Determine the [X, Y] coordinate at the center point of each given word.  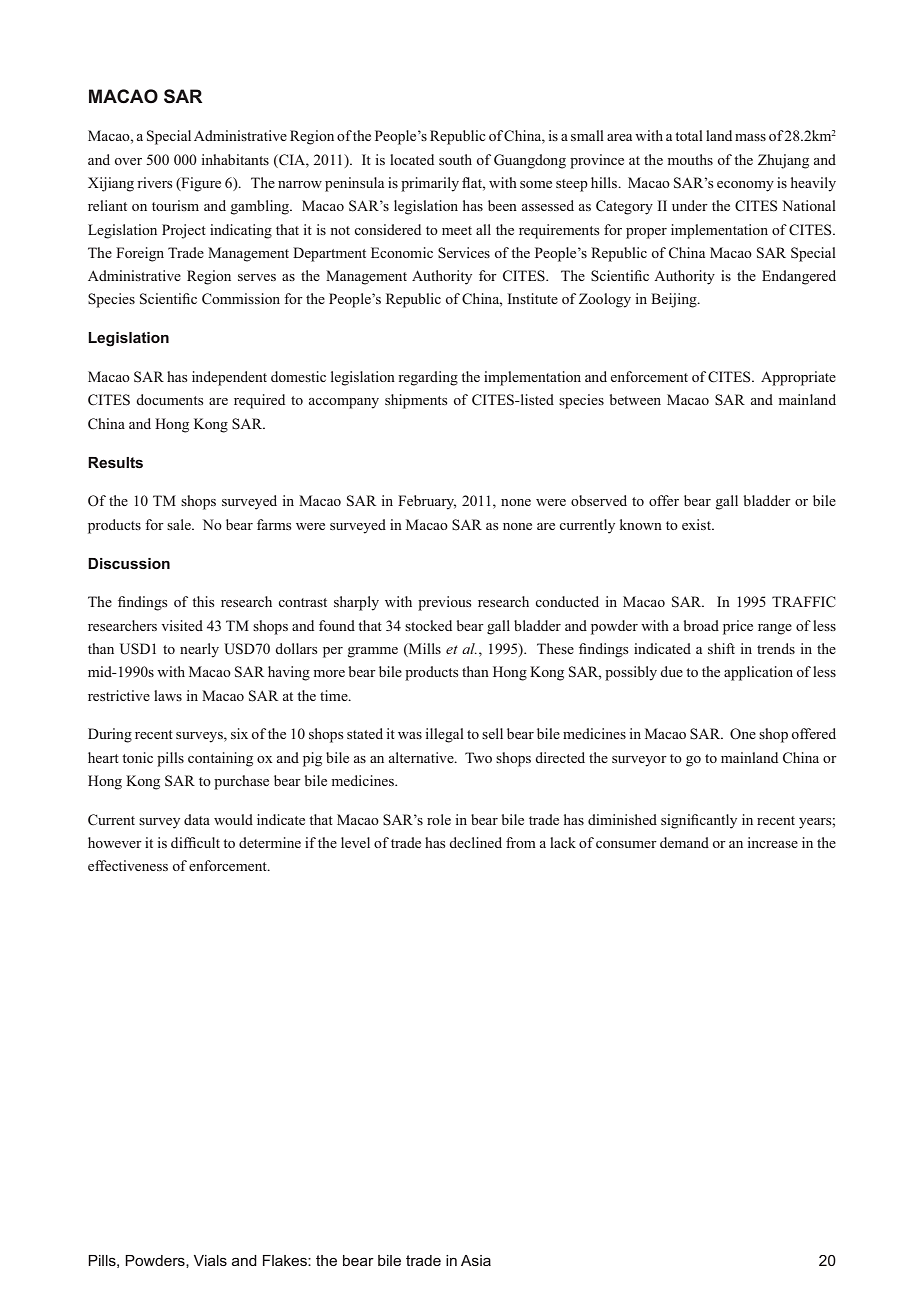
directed [560, 757]
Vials [210, 1260]
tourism [175, 205]
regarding [428, 378]
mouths [690, 159]
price [738, 627]
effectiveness [128, 865]
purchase [241, 782]
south [455, 159]
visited [182, 625]
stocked [428, 625]
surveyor [639, 761]
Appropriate [798, 378]
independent [229, 378]
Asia [476, 1260]
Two [478, 757]
